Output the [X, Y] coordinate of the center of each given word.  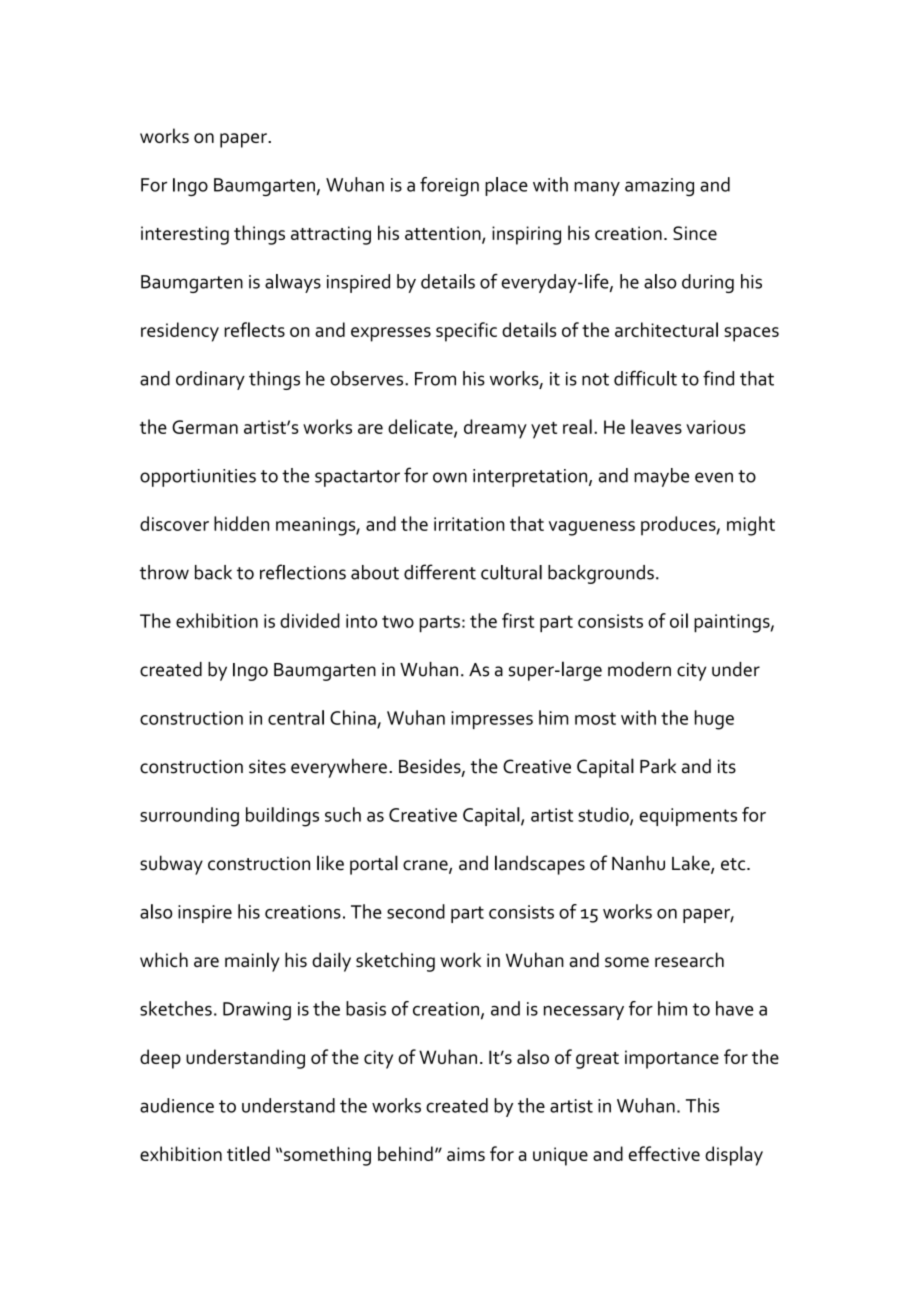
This [702, 1105]
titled [248, 1153]
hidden [241, 523]
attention [444, 234]
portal [374, 865]
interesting [185, 235]
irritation [469, 524]
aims [466, 1154]
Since [695, 233]
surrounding [189, 817]
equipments [688, 817]
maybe [661, 477]
